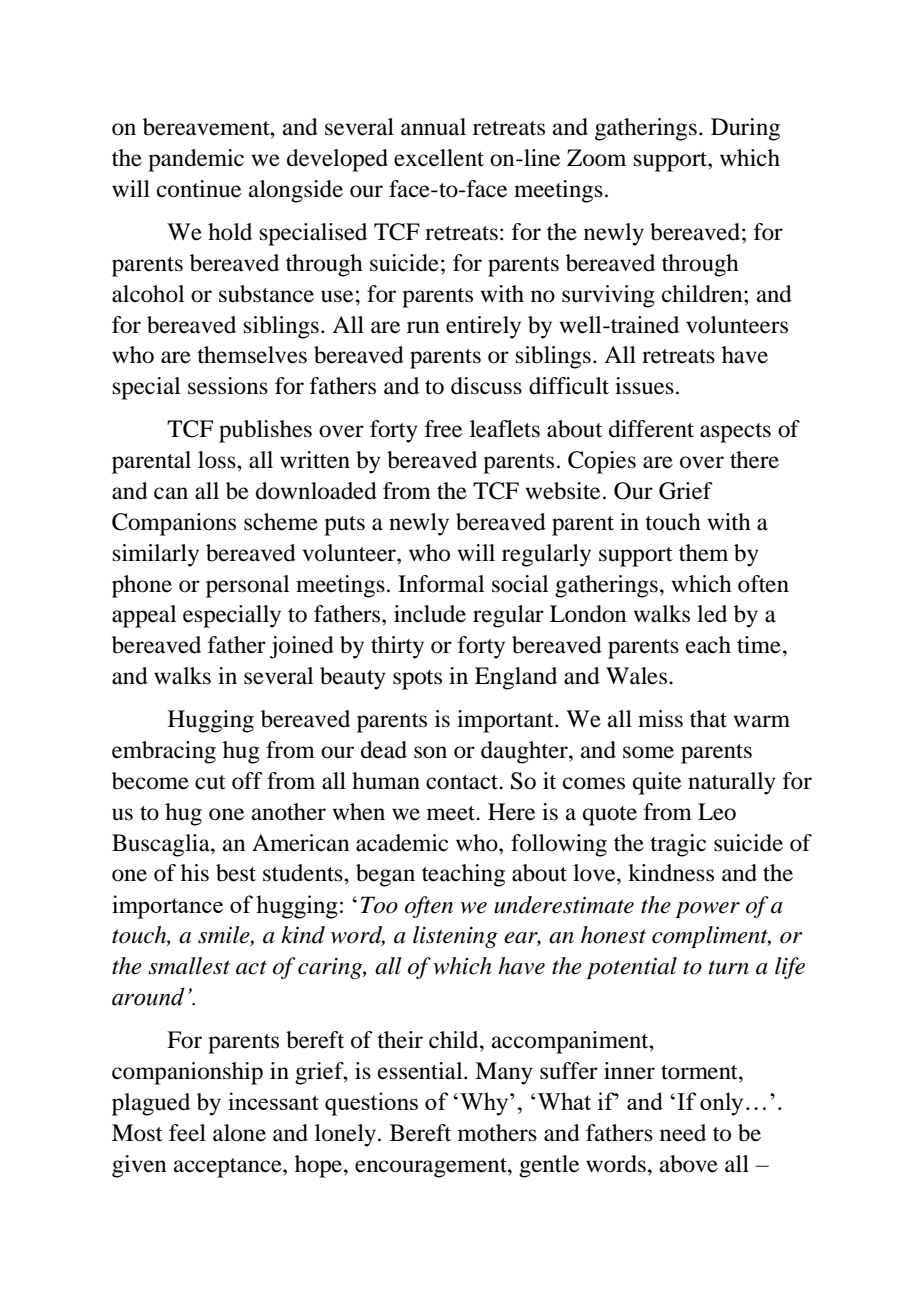 This screenshot has width=924, height=1307. I want to click on led, so click(712, 614).
